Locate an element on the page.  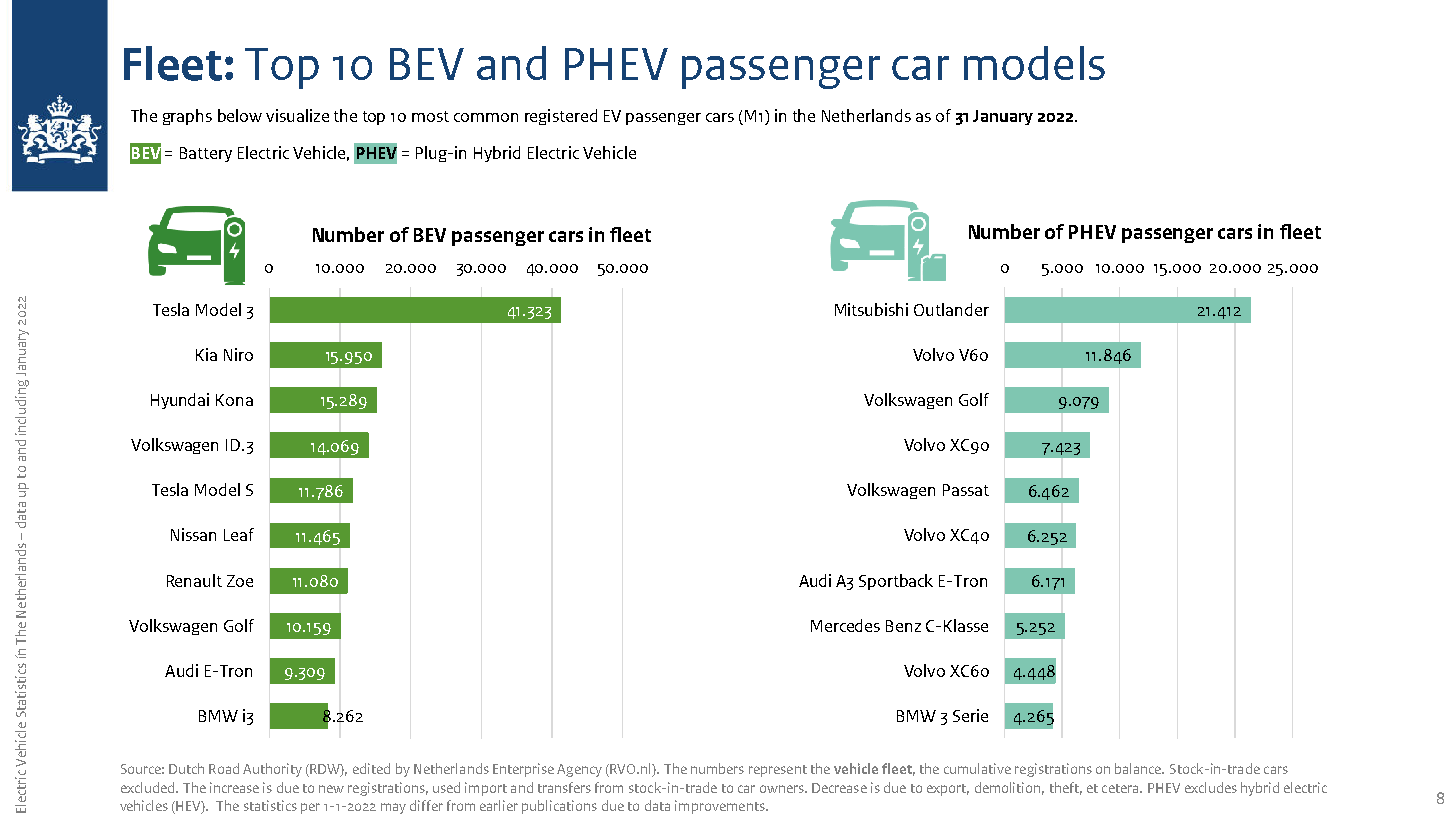
Passat is located at coordinates (966, 490).
